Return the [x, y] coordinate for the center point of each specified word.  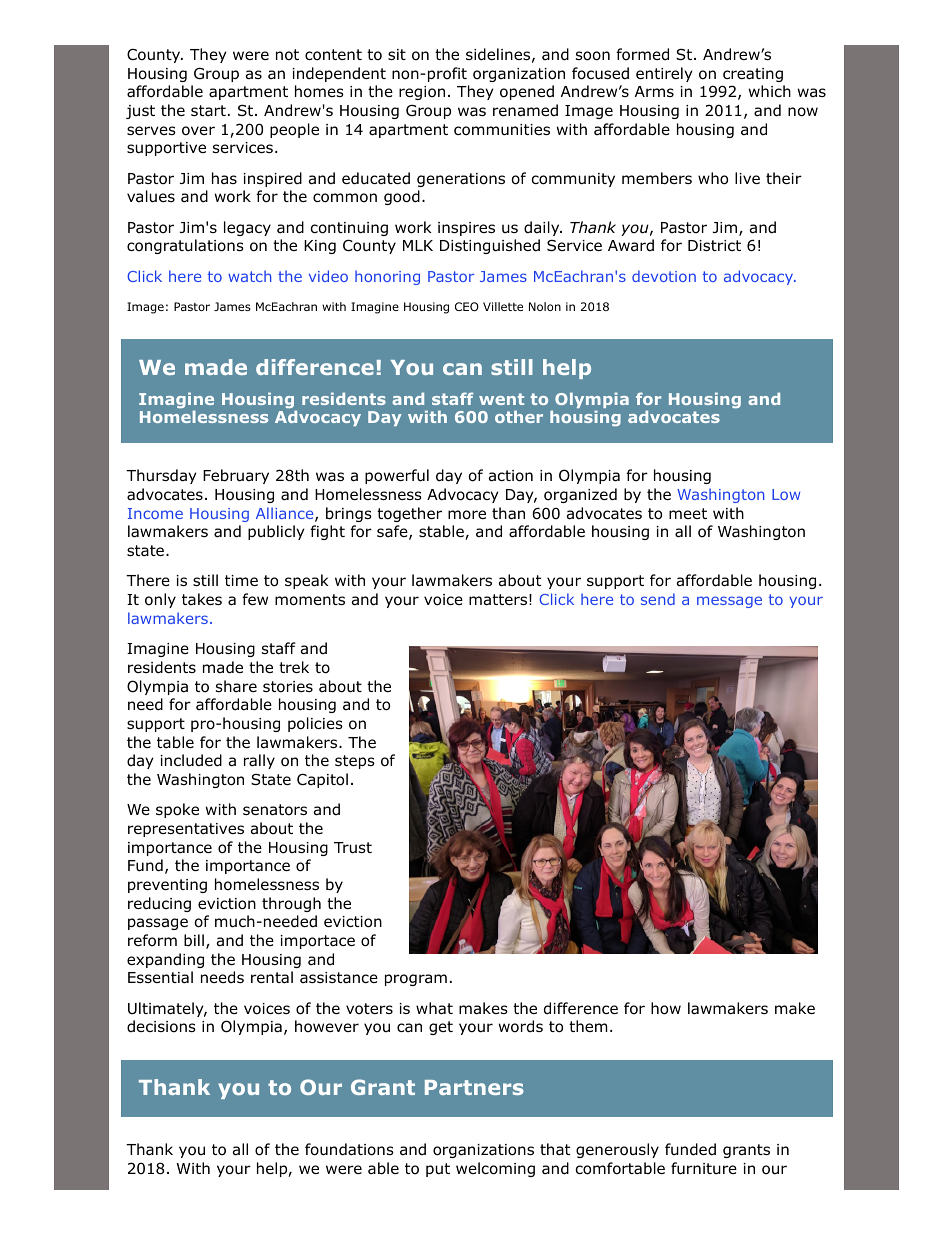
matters [498, 600]
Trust [353, 848]
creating [753, 75]
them [588, 1026]
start [208, 110]
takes [202, 599]
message [729, 602]
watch [249, 276]
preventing [167, 886]
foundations [349, 1149]
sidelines [498, 54]
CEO [467, 306]
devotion [664, 276]
